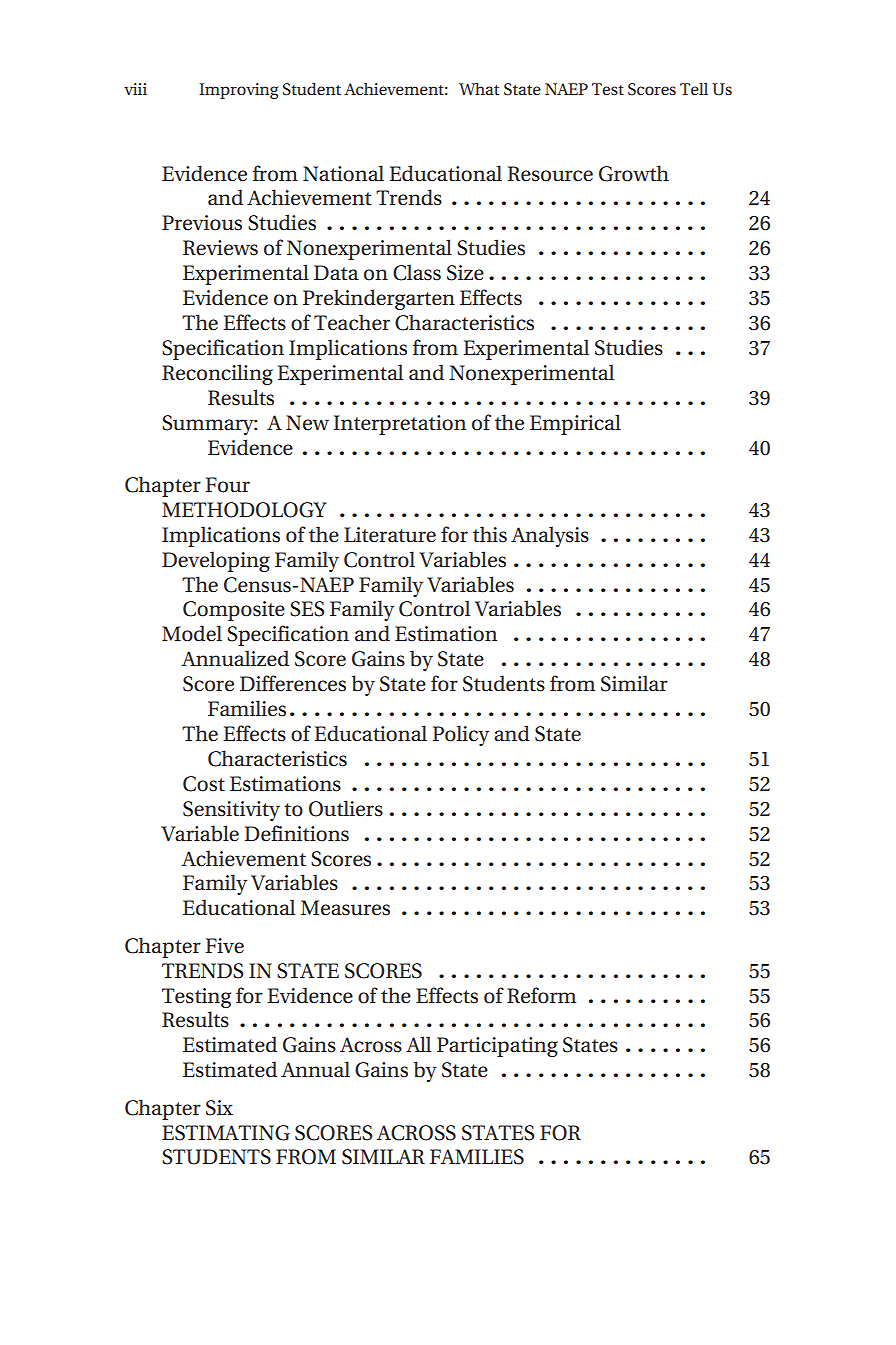  I want to click on Improving, so click(238, 91).
